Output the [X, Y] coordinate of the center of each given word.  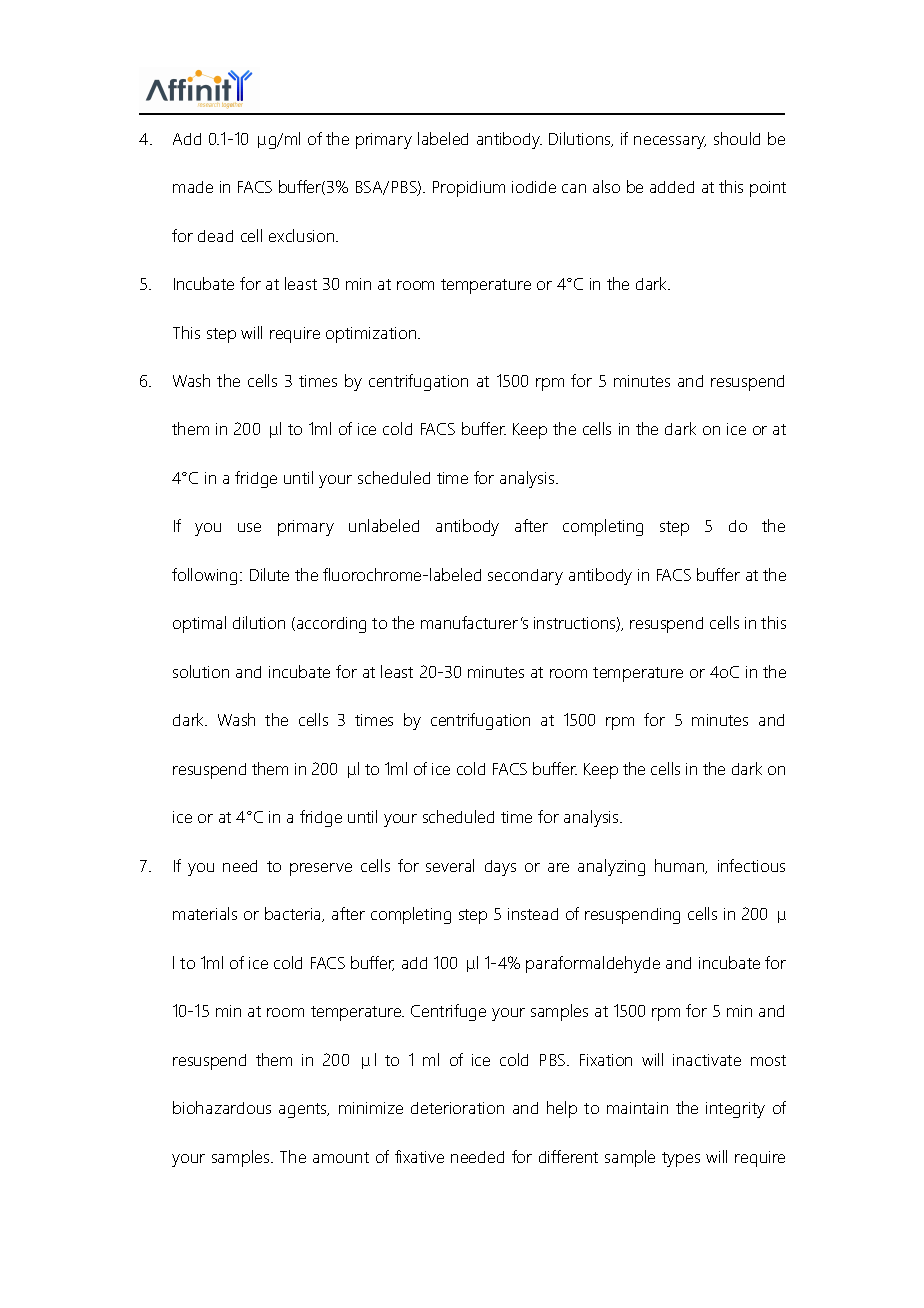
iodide [534, 187]
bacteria [294, 914]
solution [201, 671]
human [681, 866]
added [672, 187]
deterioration [457, 1108]
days [500, 868]
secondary [525, 577]
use [249, 527]
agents [304, 1110]
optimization [372, 335]
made [193, 187]
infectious [751, 865]
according [331, 625]
